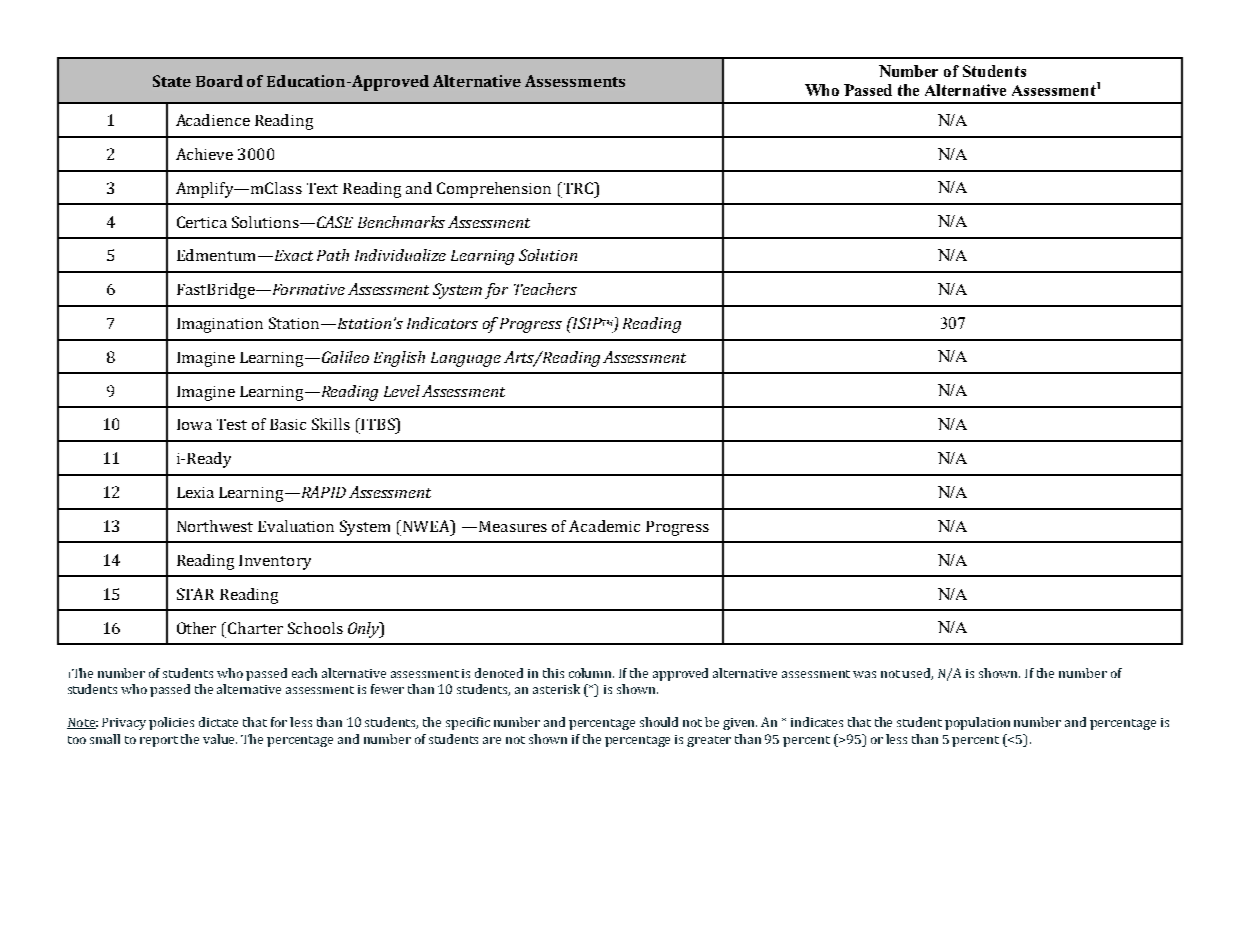  Describe the element at coordinates (171, 723) in the document. I see `policies` at that location.
